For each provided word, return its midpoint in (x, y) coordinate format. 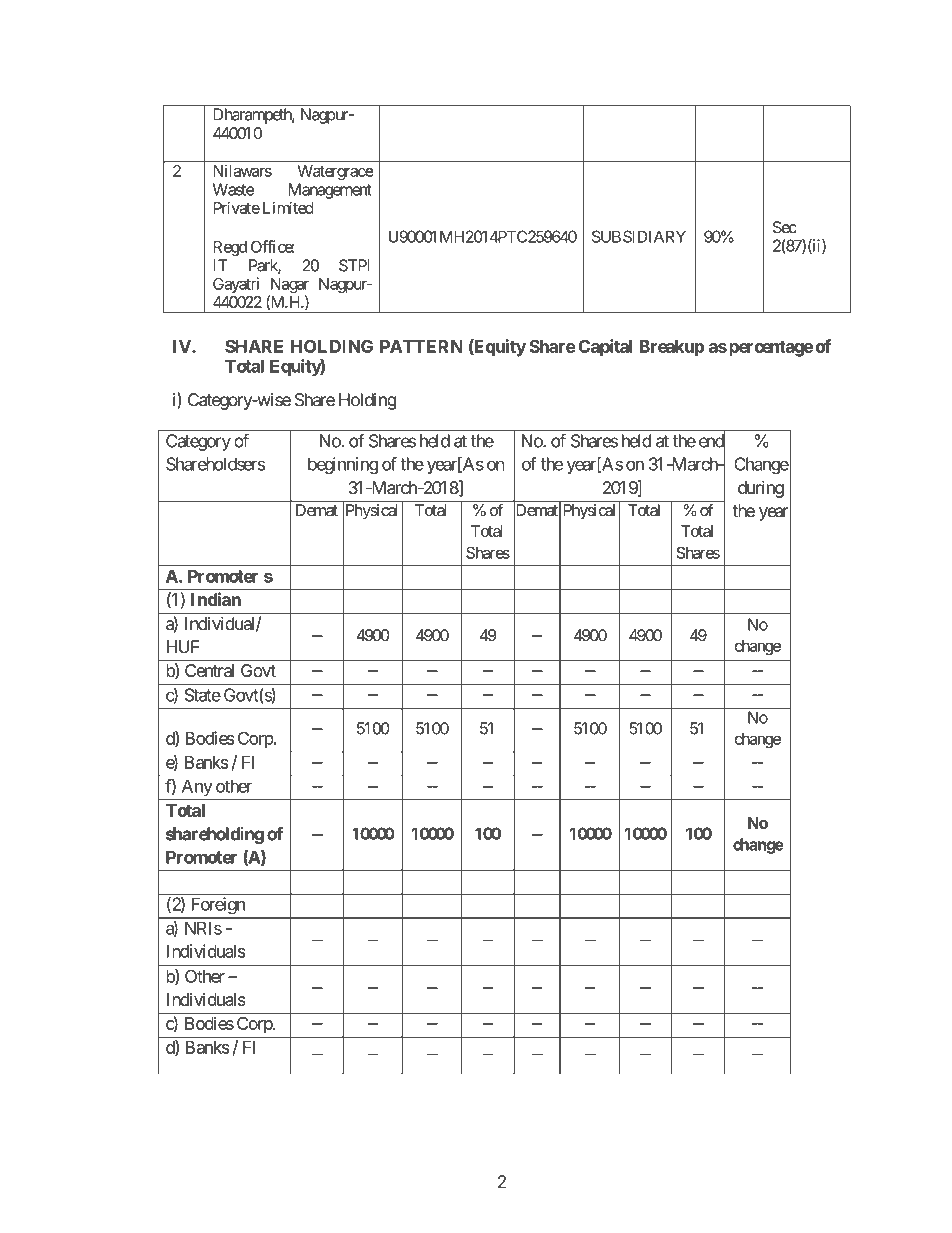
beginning (343, 465)
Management (330, 191)
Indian (216, 599)
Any (197, 787)
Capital (605, 348)
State (203, 695)
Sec (785, 227)
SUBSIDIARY (639, 236)
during (761, 489)
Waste (234, 189)
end (712, 441)
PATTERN (421, 346)
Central (209, 670)
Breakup (671, 348)
